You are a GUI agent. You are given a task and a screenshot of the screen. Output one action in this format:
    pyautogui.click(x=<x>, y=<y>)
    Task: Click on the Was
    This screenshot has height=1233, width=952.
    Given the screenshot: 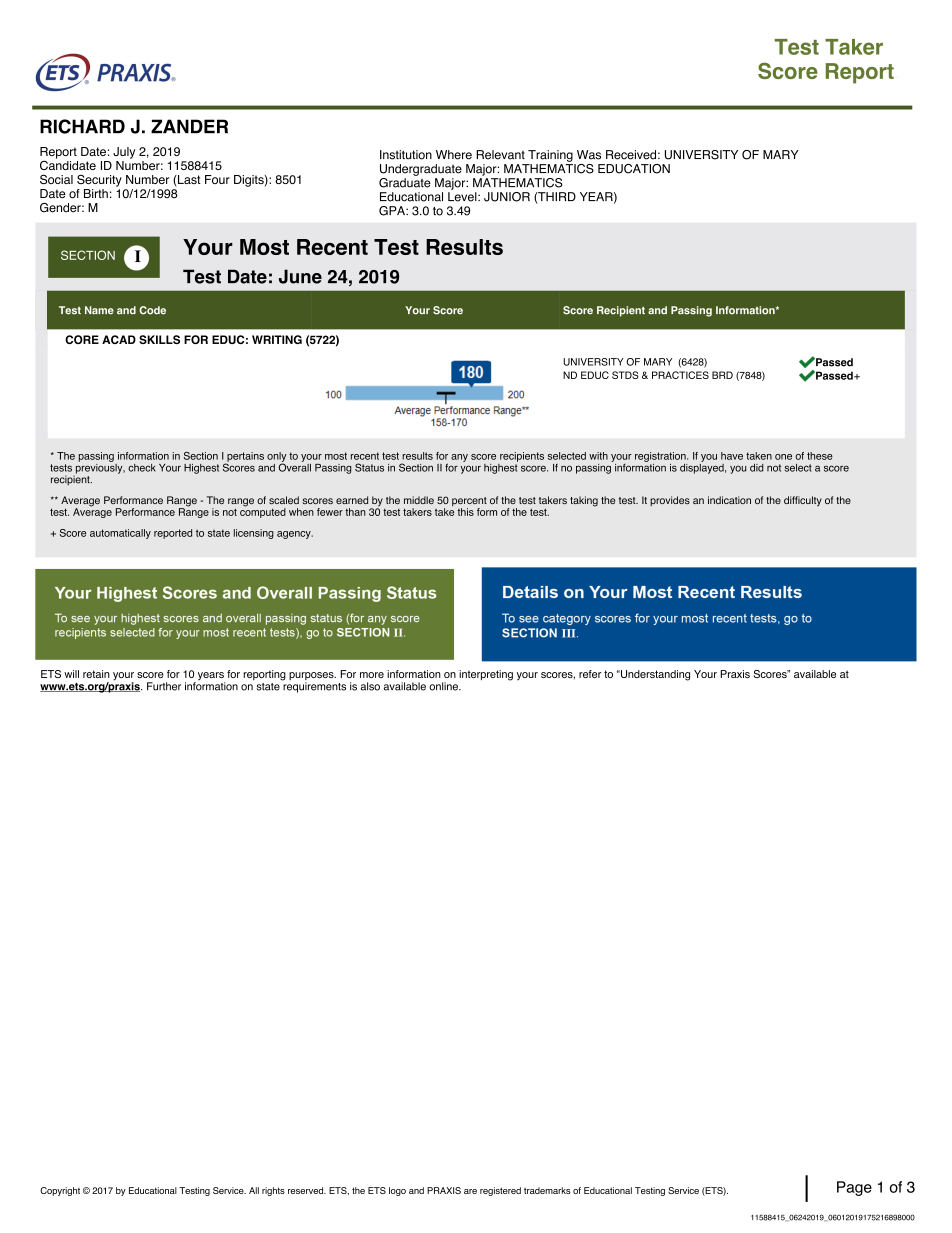 What is the action you would take?
    pyautogui.click(x=589, y=155)
